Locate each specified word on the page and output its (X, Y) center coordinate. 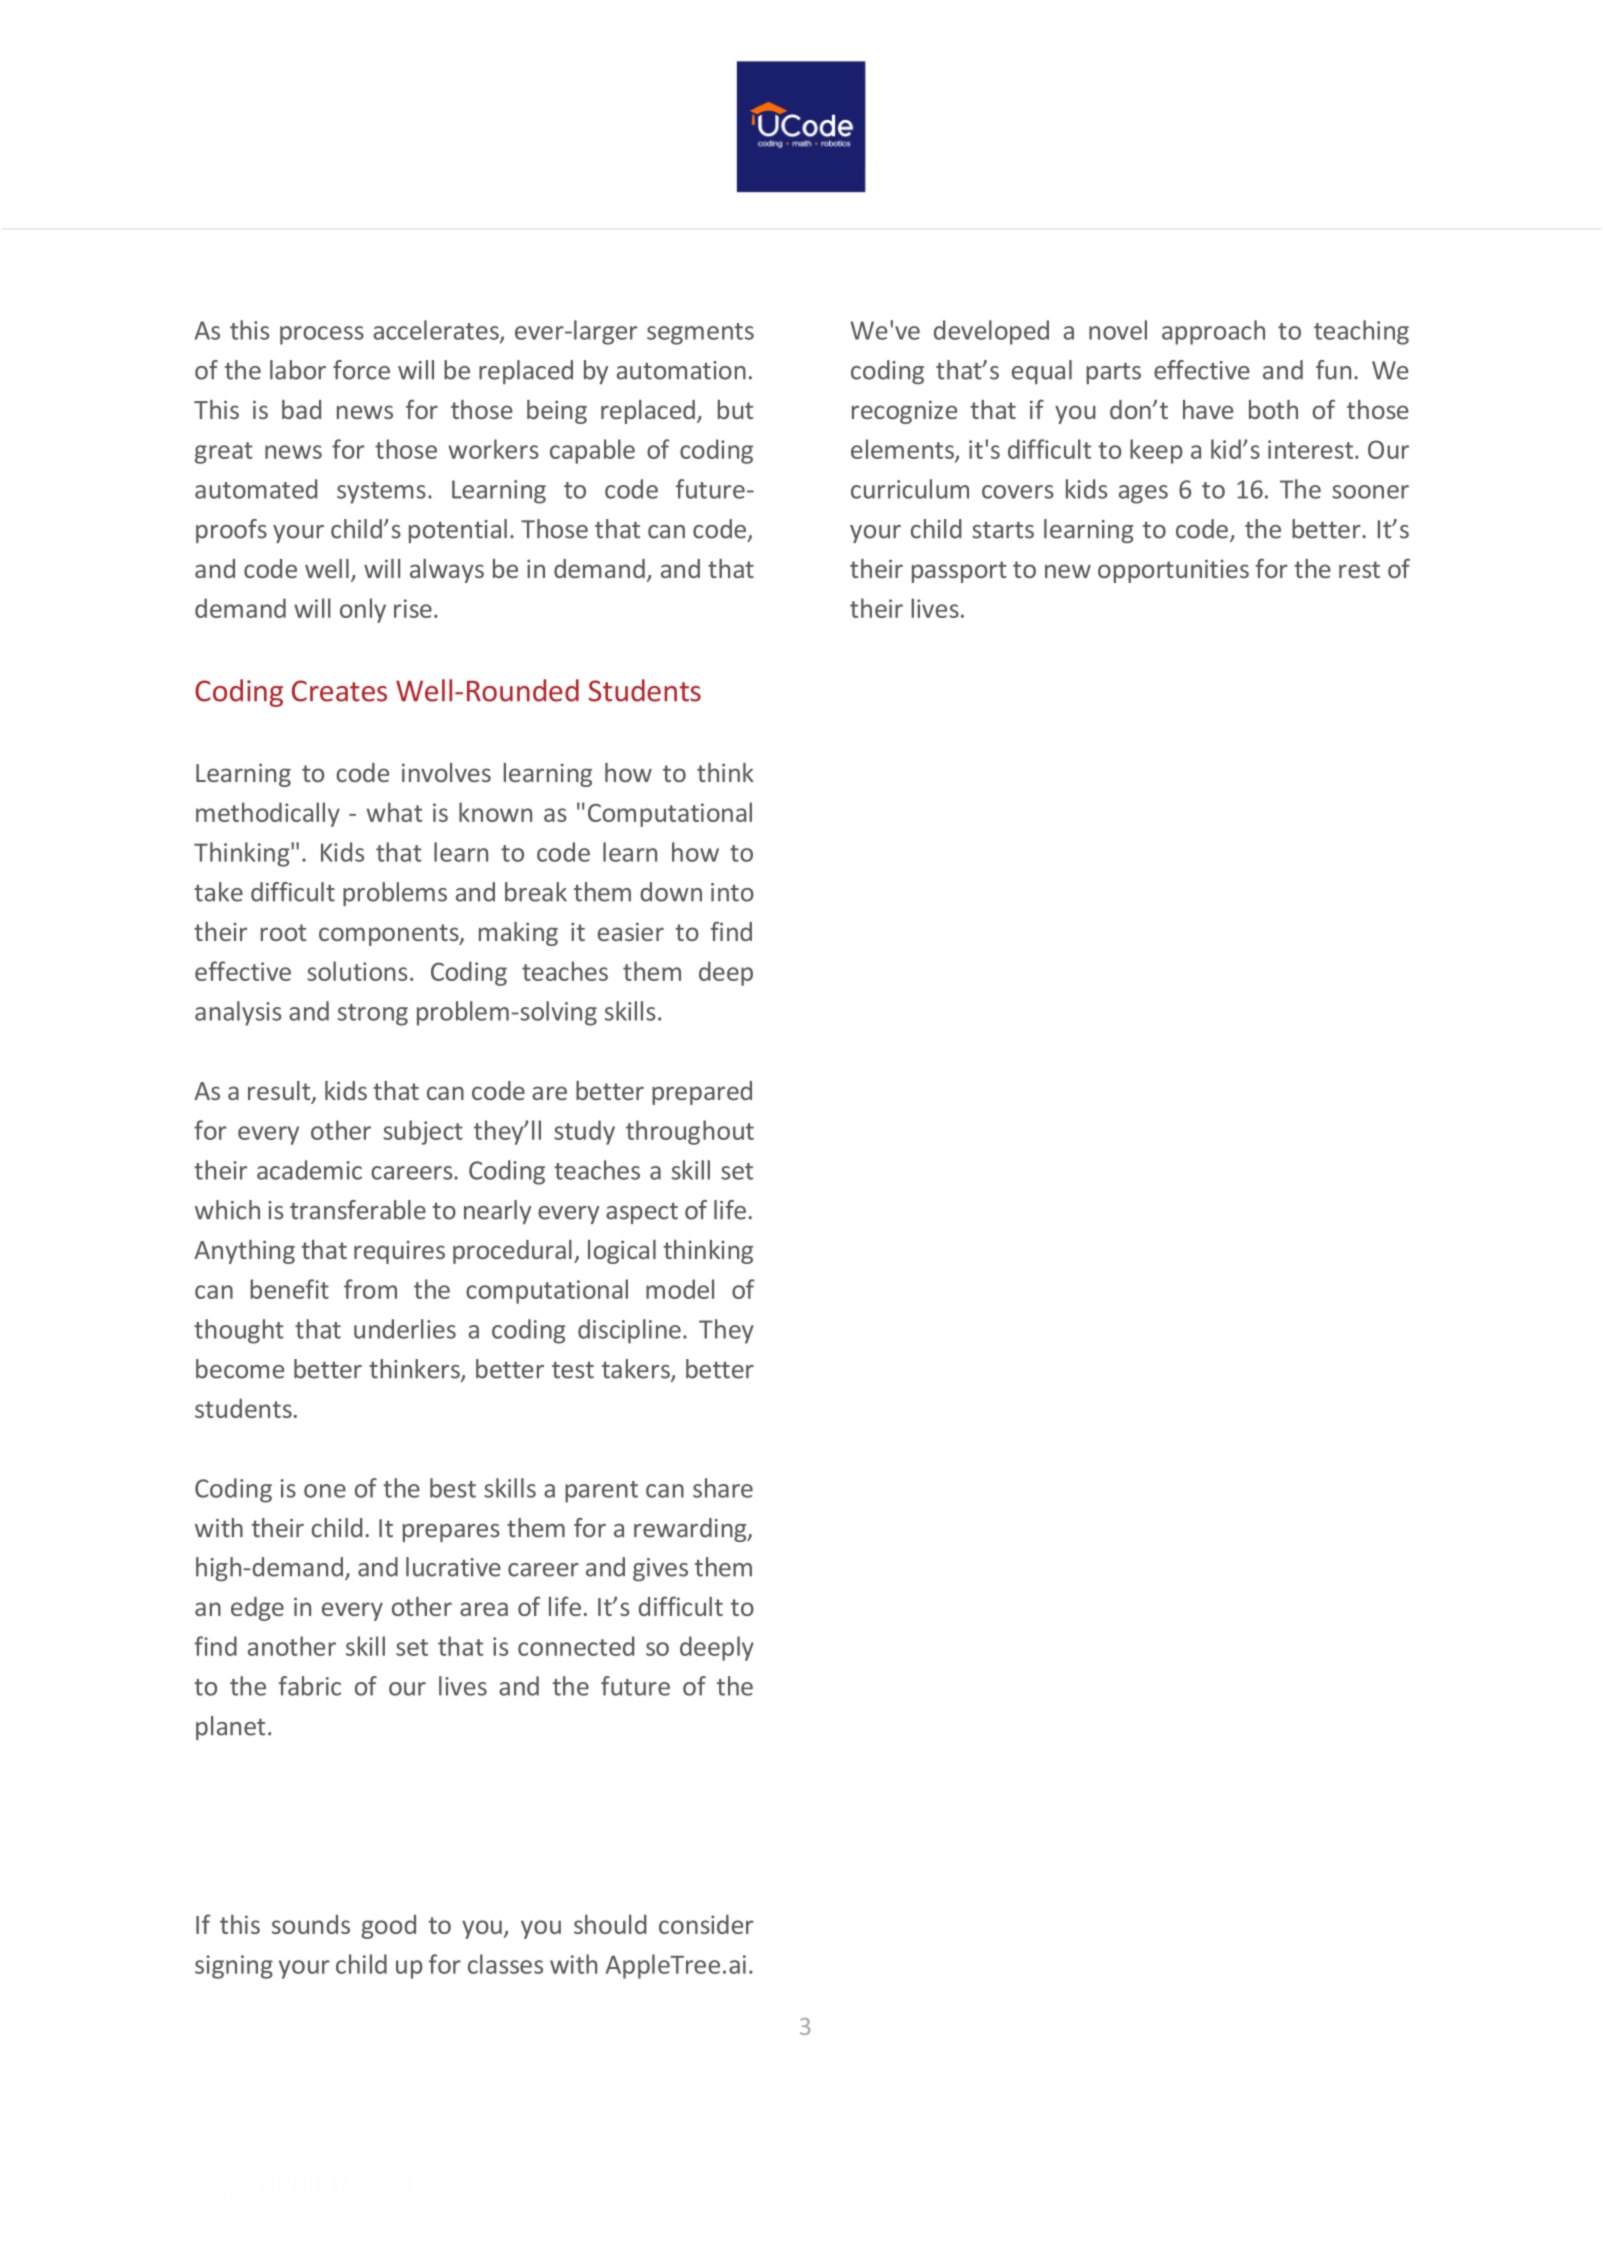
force (361, 370)
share (723, 1488)
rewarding (691, 1530)
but (735, 409)
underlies (405, 1329)
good (388, 1927)
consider (706, 1924)
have (1208, 409)
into (732, 892)
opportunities (1173, 571)
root (283, 932)
